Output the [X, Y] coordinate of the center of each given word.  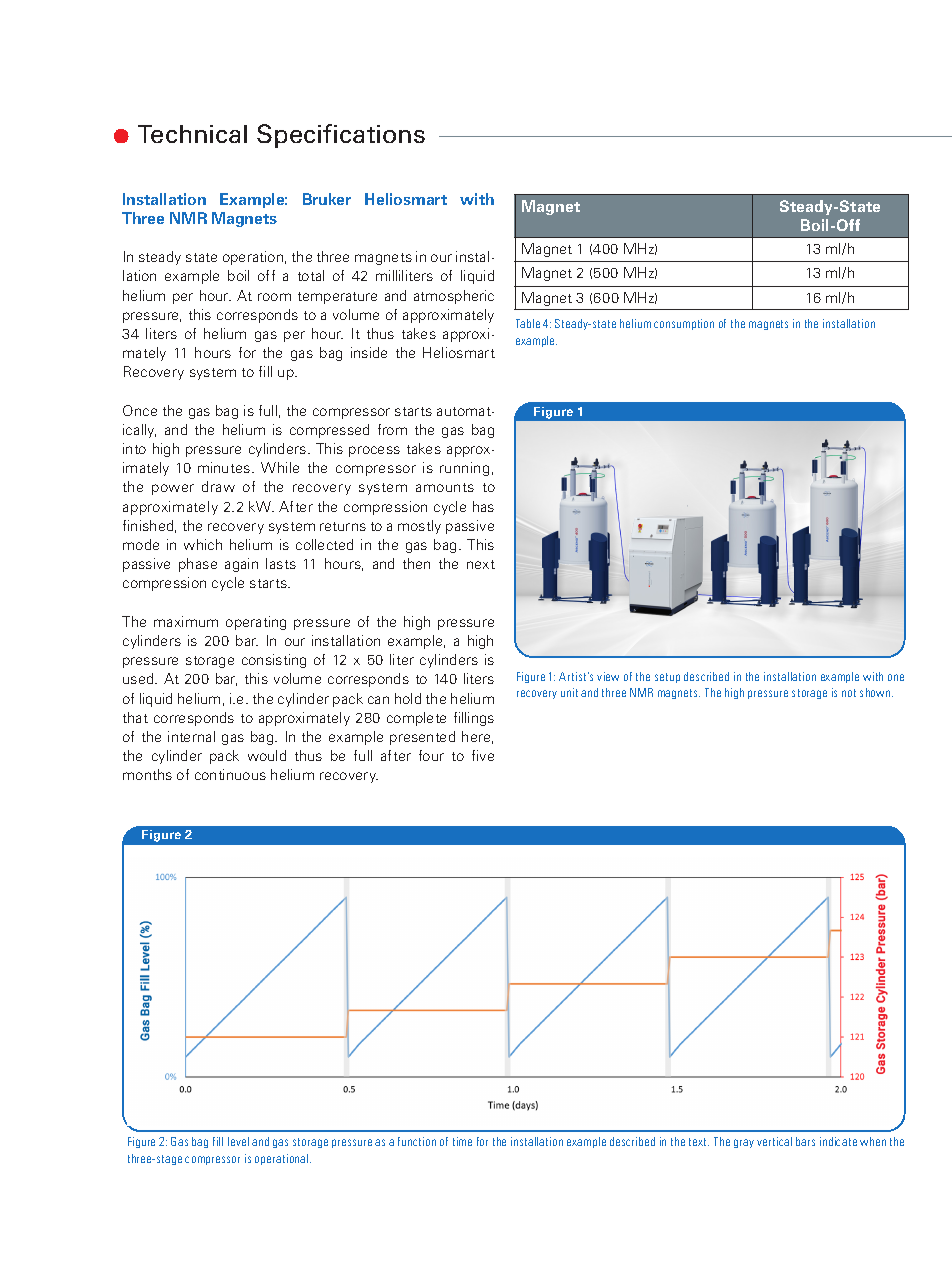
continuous [230, 774]
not [849, 693]
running [464, 469]
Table [528, 323]
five [483, 755]
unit [569, 692]
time [462, 1141]
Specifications [341, 136]
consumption [684, 324]
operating [256, 623]
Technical [192, 134]
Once [140, 410]
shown [876, 692]
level [238, 1141]
